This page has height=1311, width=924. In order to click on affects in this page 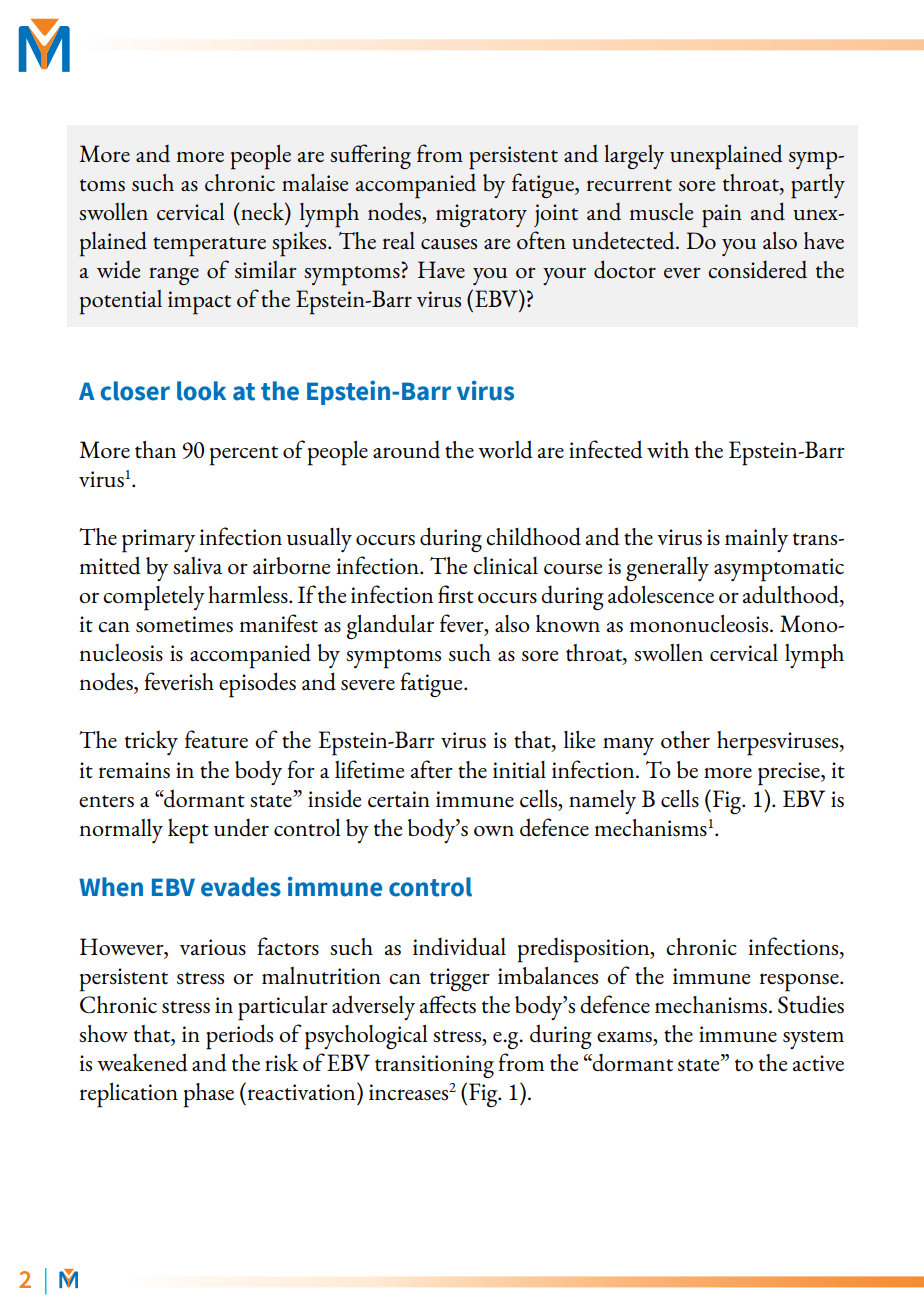, I will do `click(448, 1004)`.
